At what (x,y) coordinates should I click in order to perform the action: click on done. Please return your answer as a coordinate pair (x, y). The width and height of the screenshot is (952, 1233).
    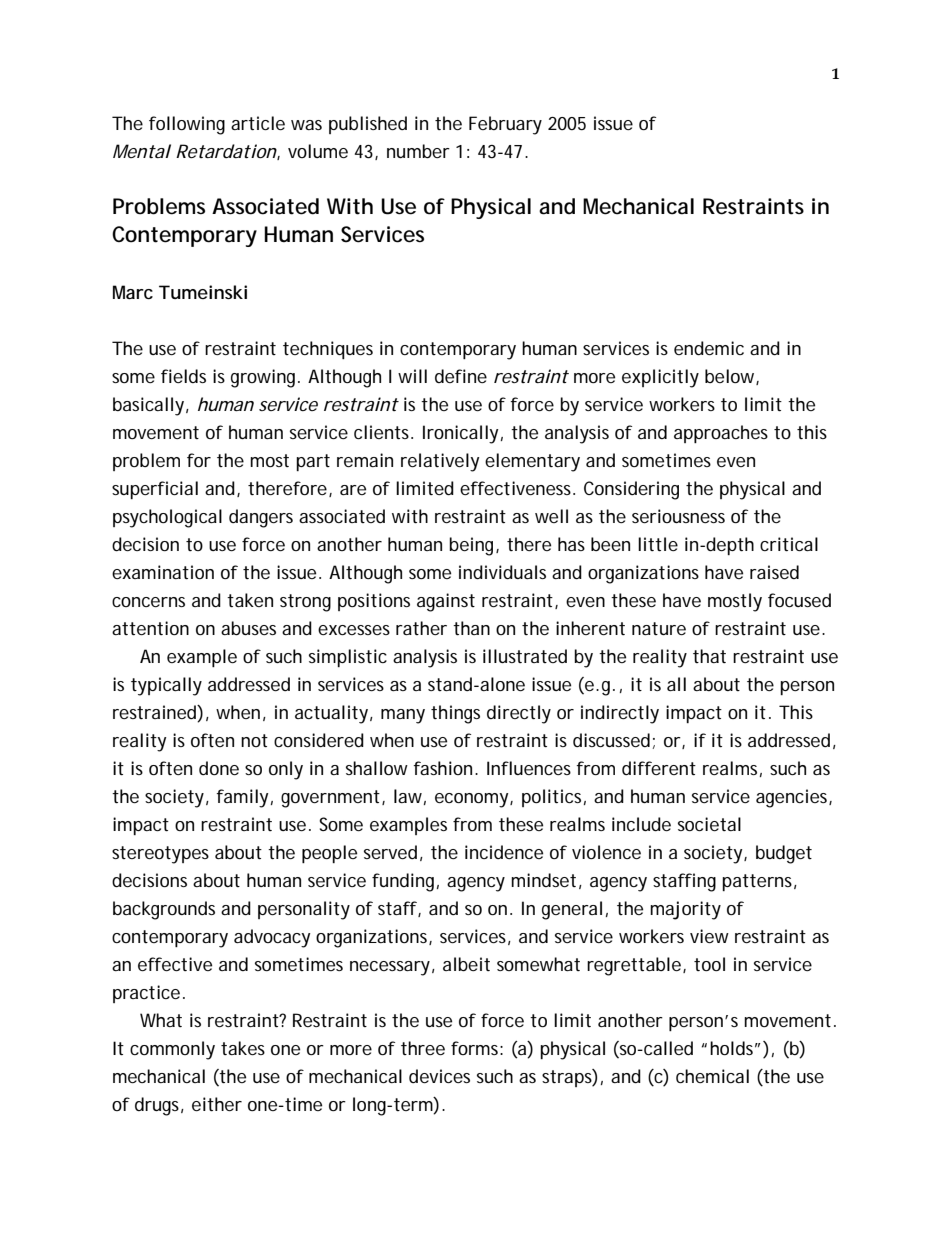
    Looking at the image, I should click on (219, 768).
